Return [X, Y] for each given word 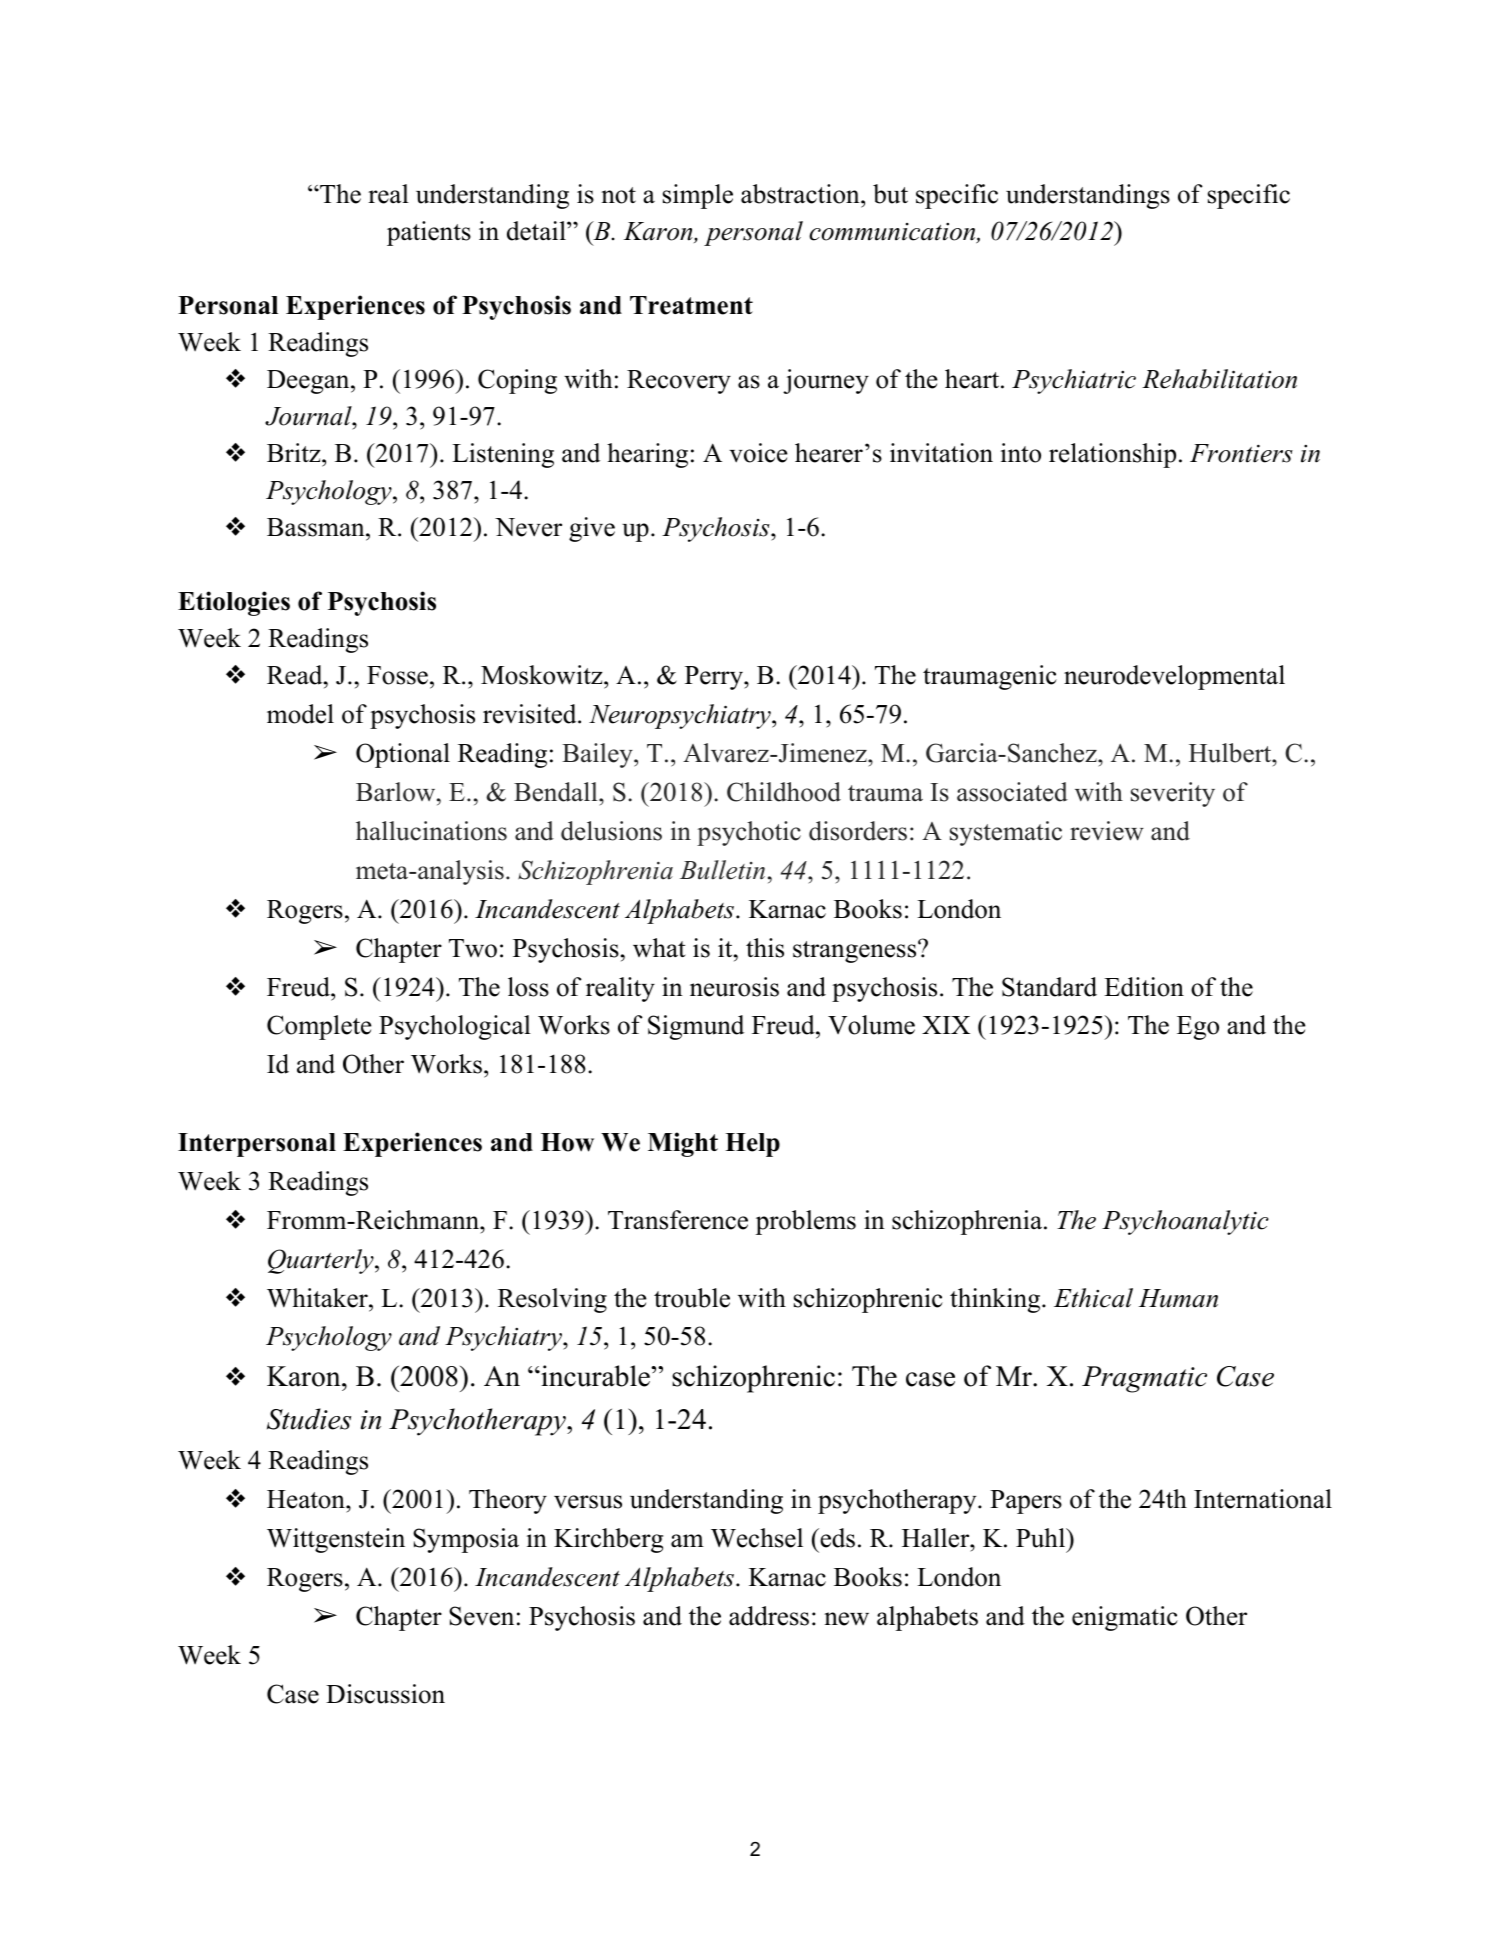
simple [698, 196]
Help [752, 1145]
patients [429, 233]
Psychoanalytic [1185, 1222]
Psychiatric [1074, 381]
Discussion [385, 1694]
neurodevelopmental [1174, 677]
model [300, 714]
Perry [715, 678]
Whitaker [318, 1298]
